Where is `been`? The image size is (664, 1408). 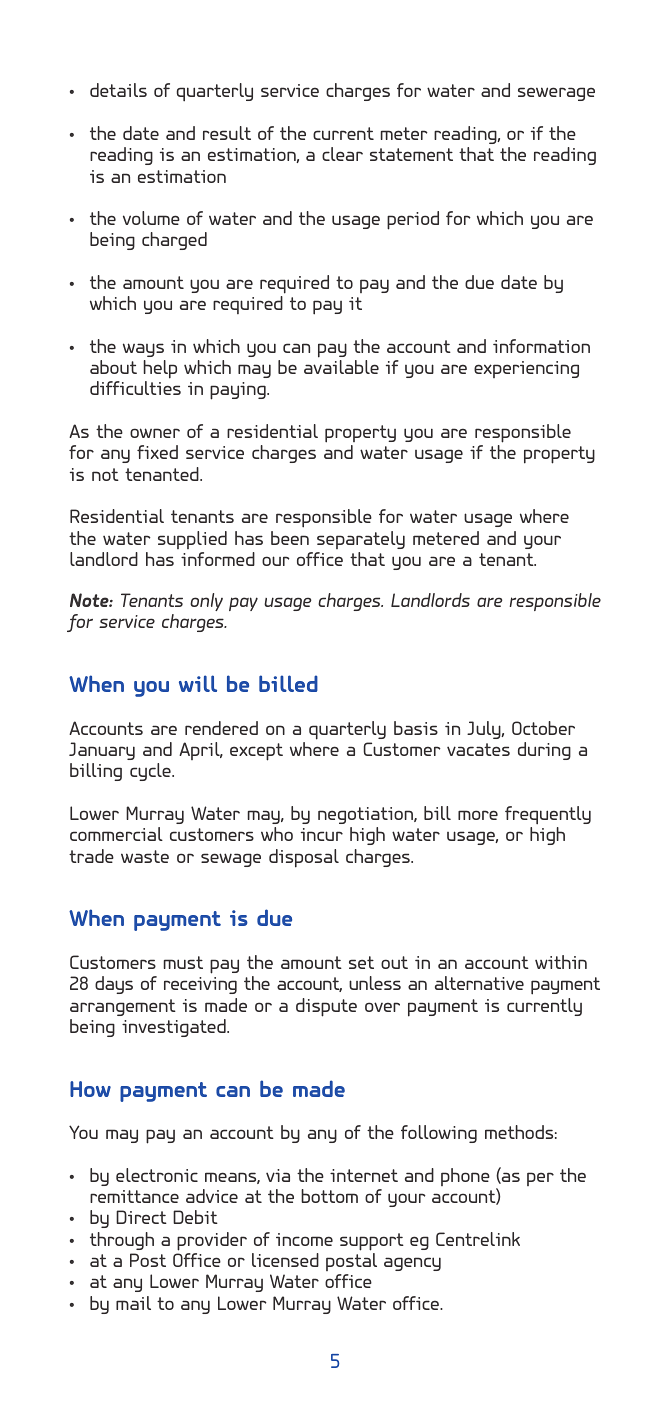
been is located at coordinates (290, 538).
